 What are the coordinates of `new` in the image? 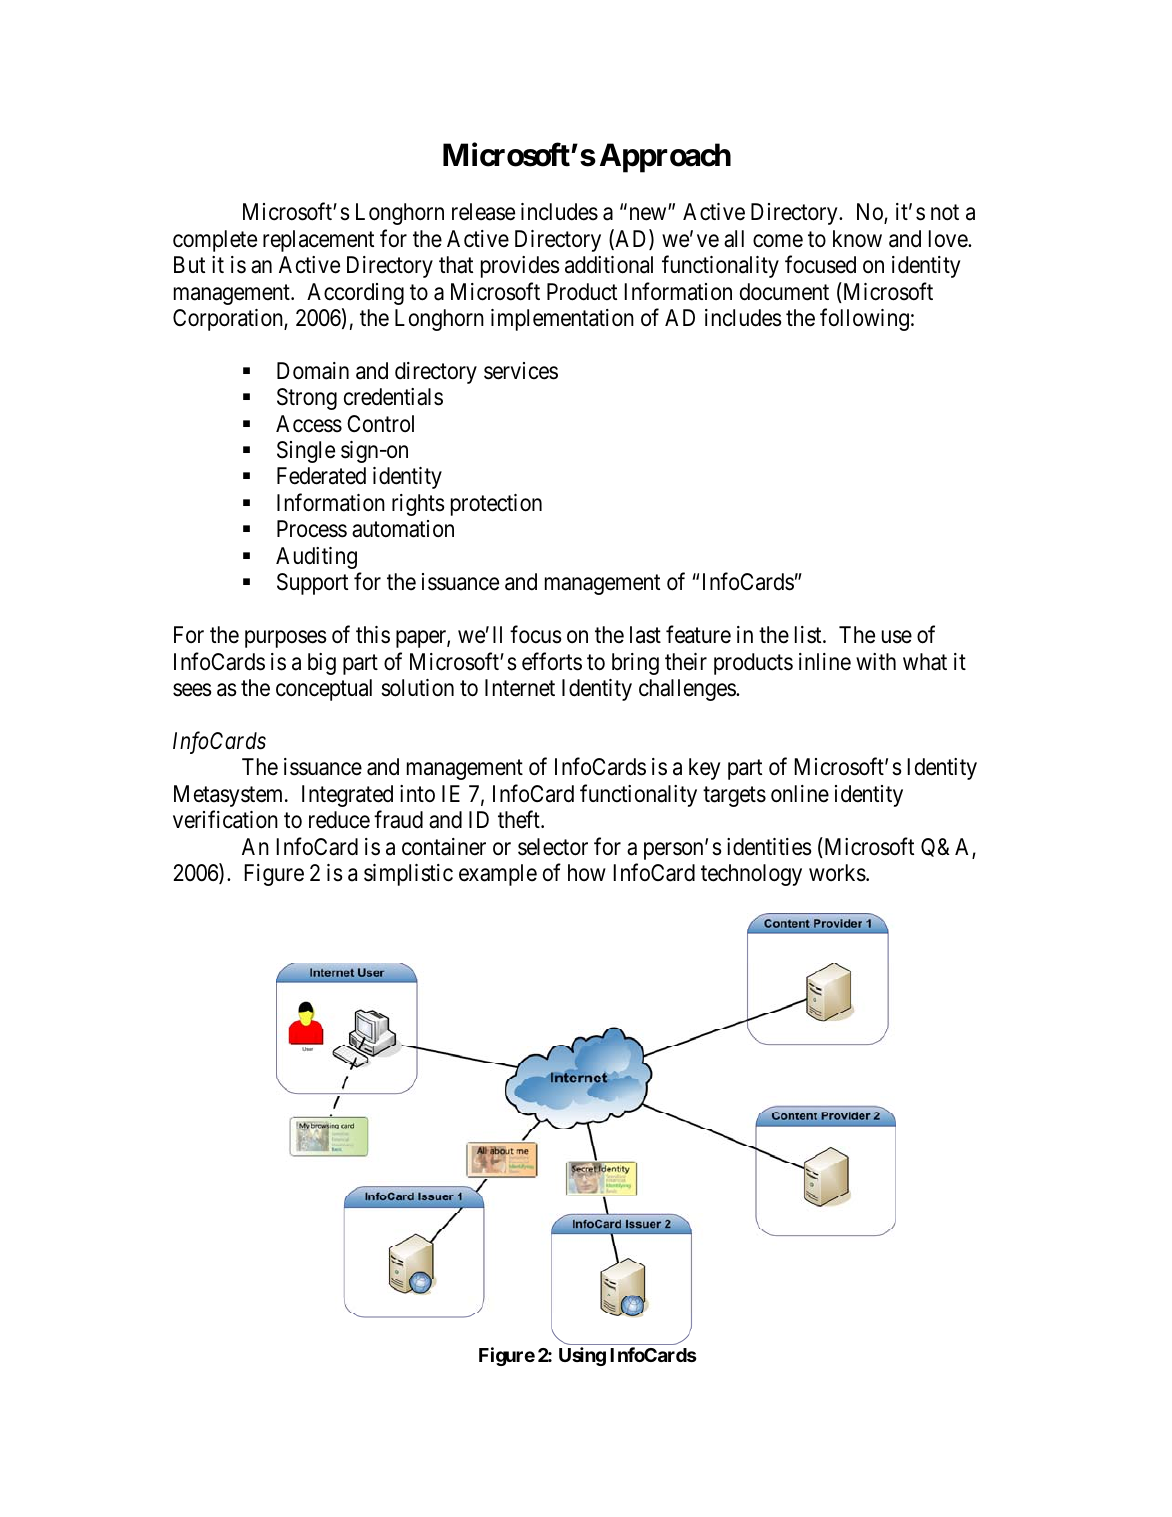 It's located at (649, 214).
